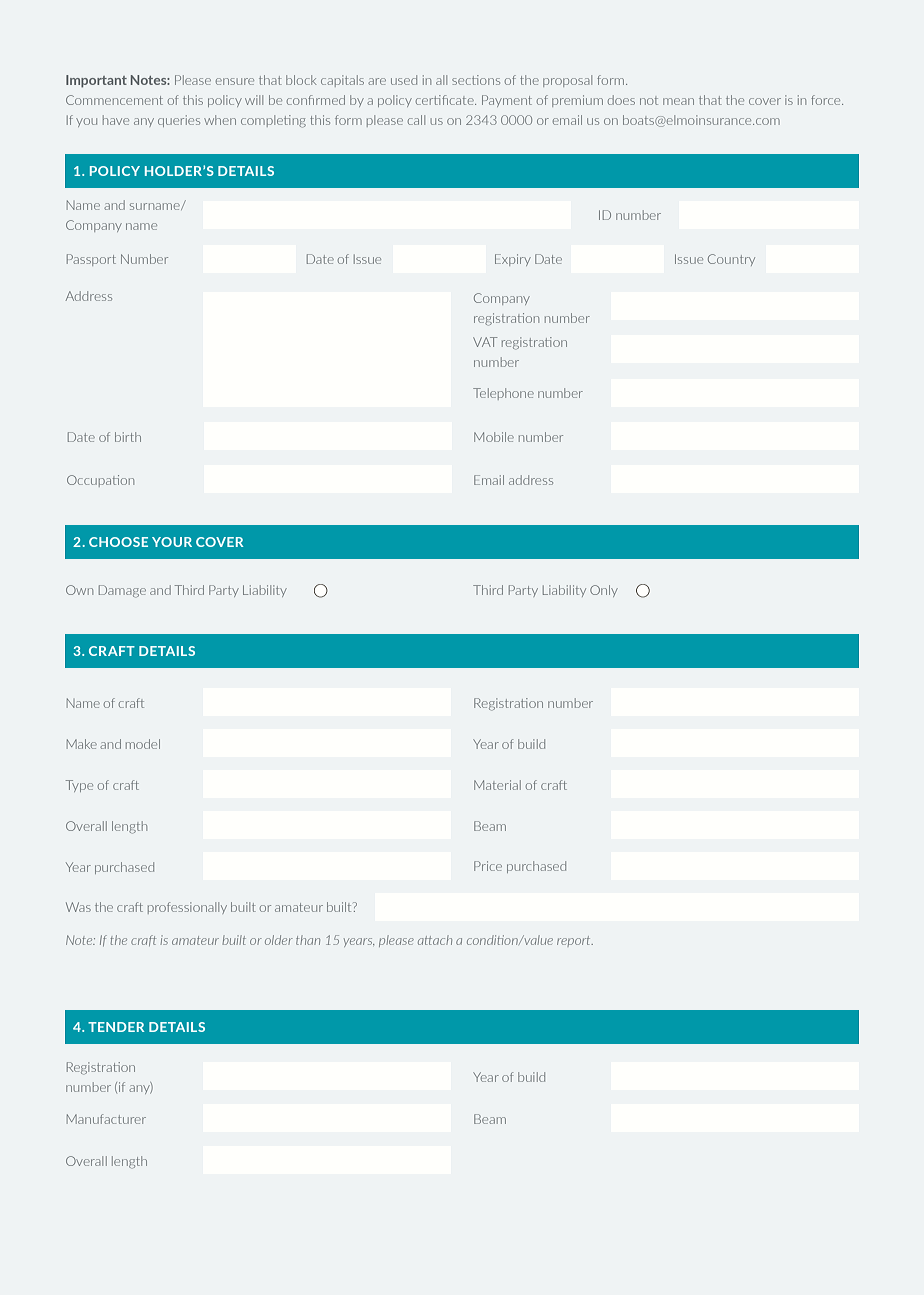 This document has width=924, height=1295. I want to click on certificate, so click(446, 100).
